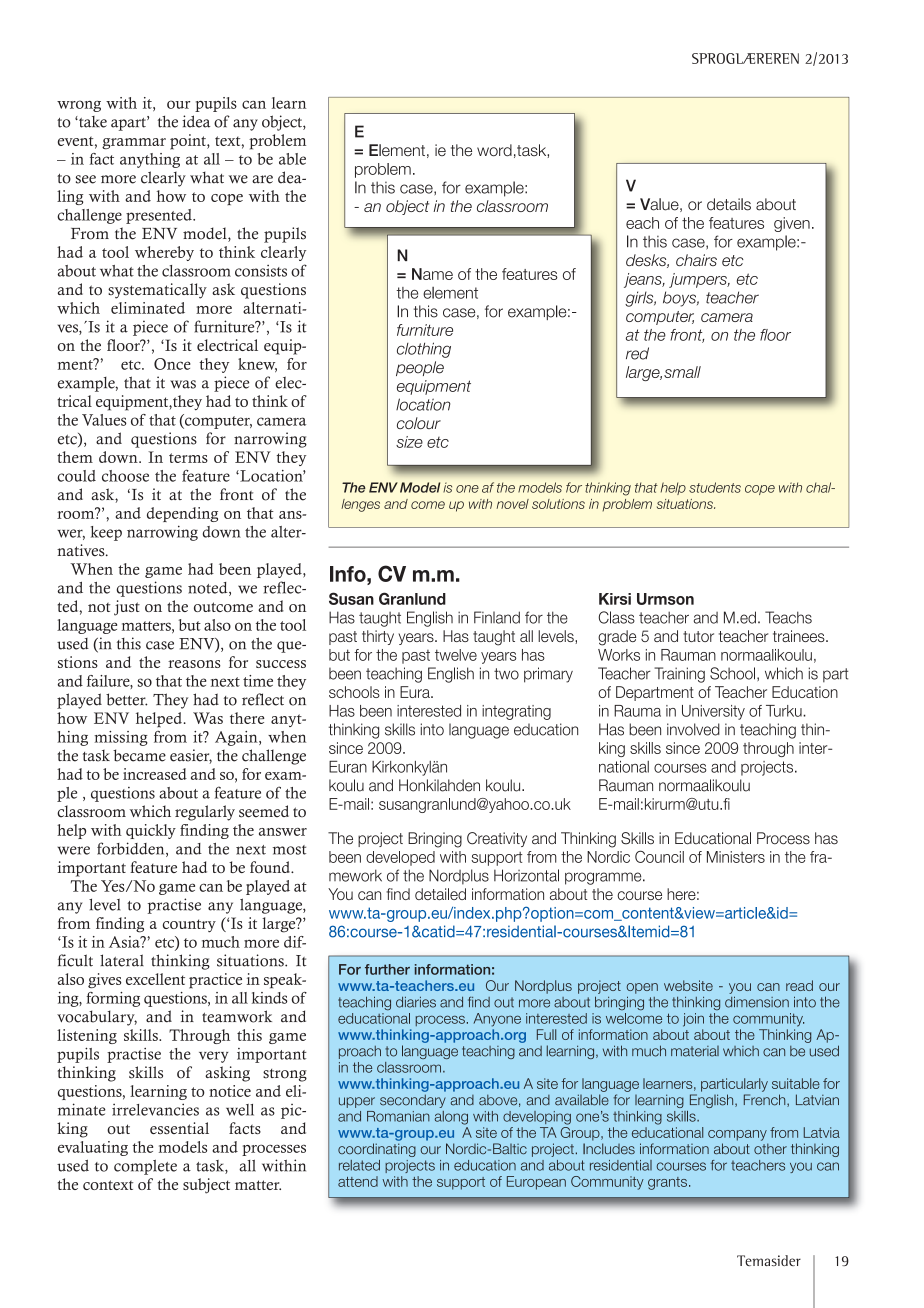 This screenshot has width=924, height=1308. Describe the element at coordinates (409, 442) in the screenshot. I see `size` at that location.
